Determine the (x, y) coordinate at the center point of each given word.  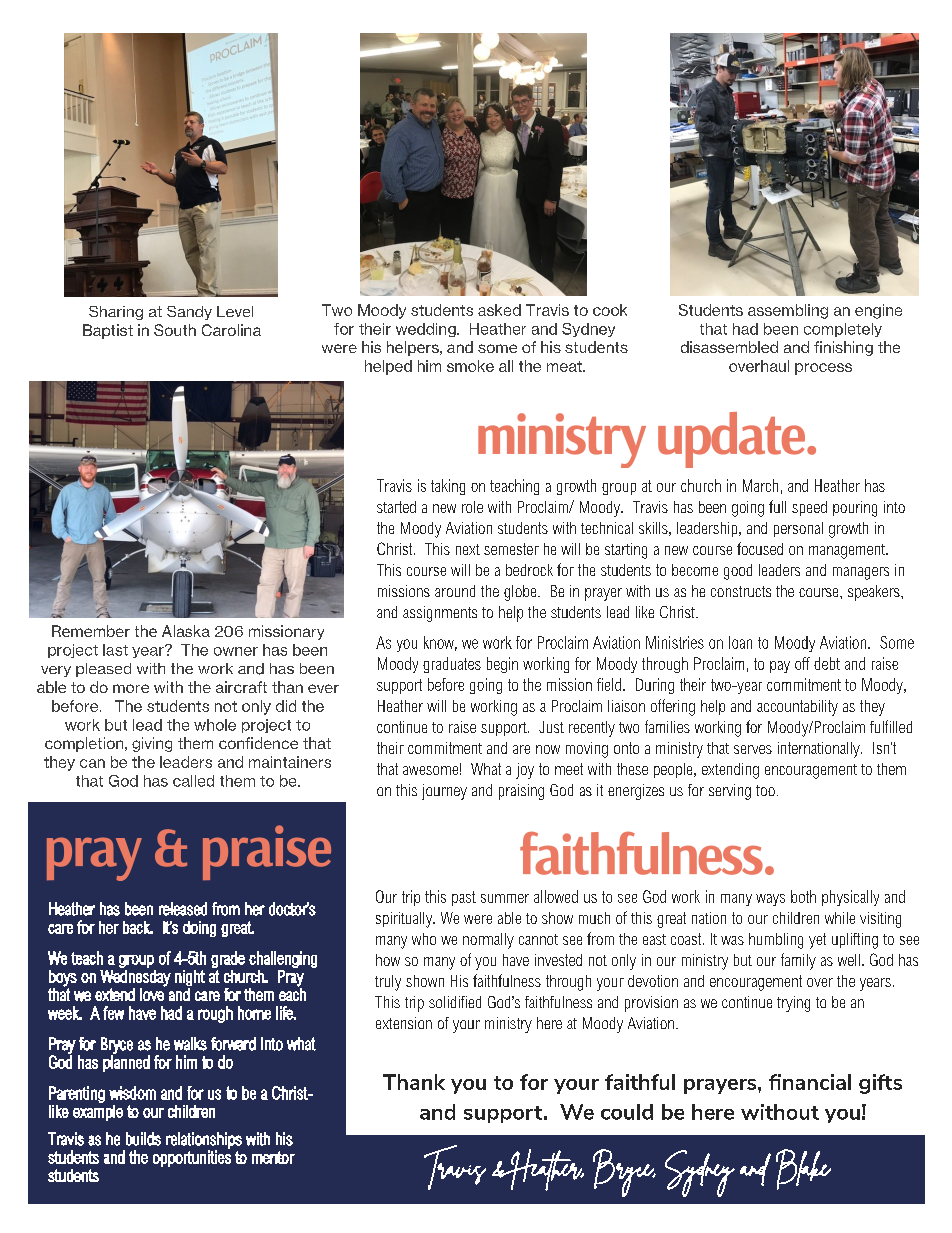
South (175, 330)
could (627, 1112)
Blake (803, 1169)
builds (143, 1139)
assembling (788, 311)
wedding (427, 330)
